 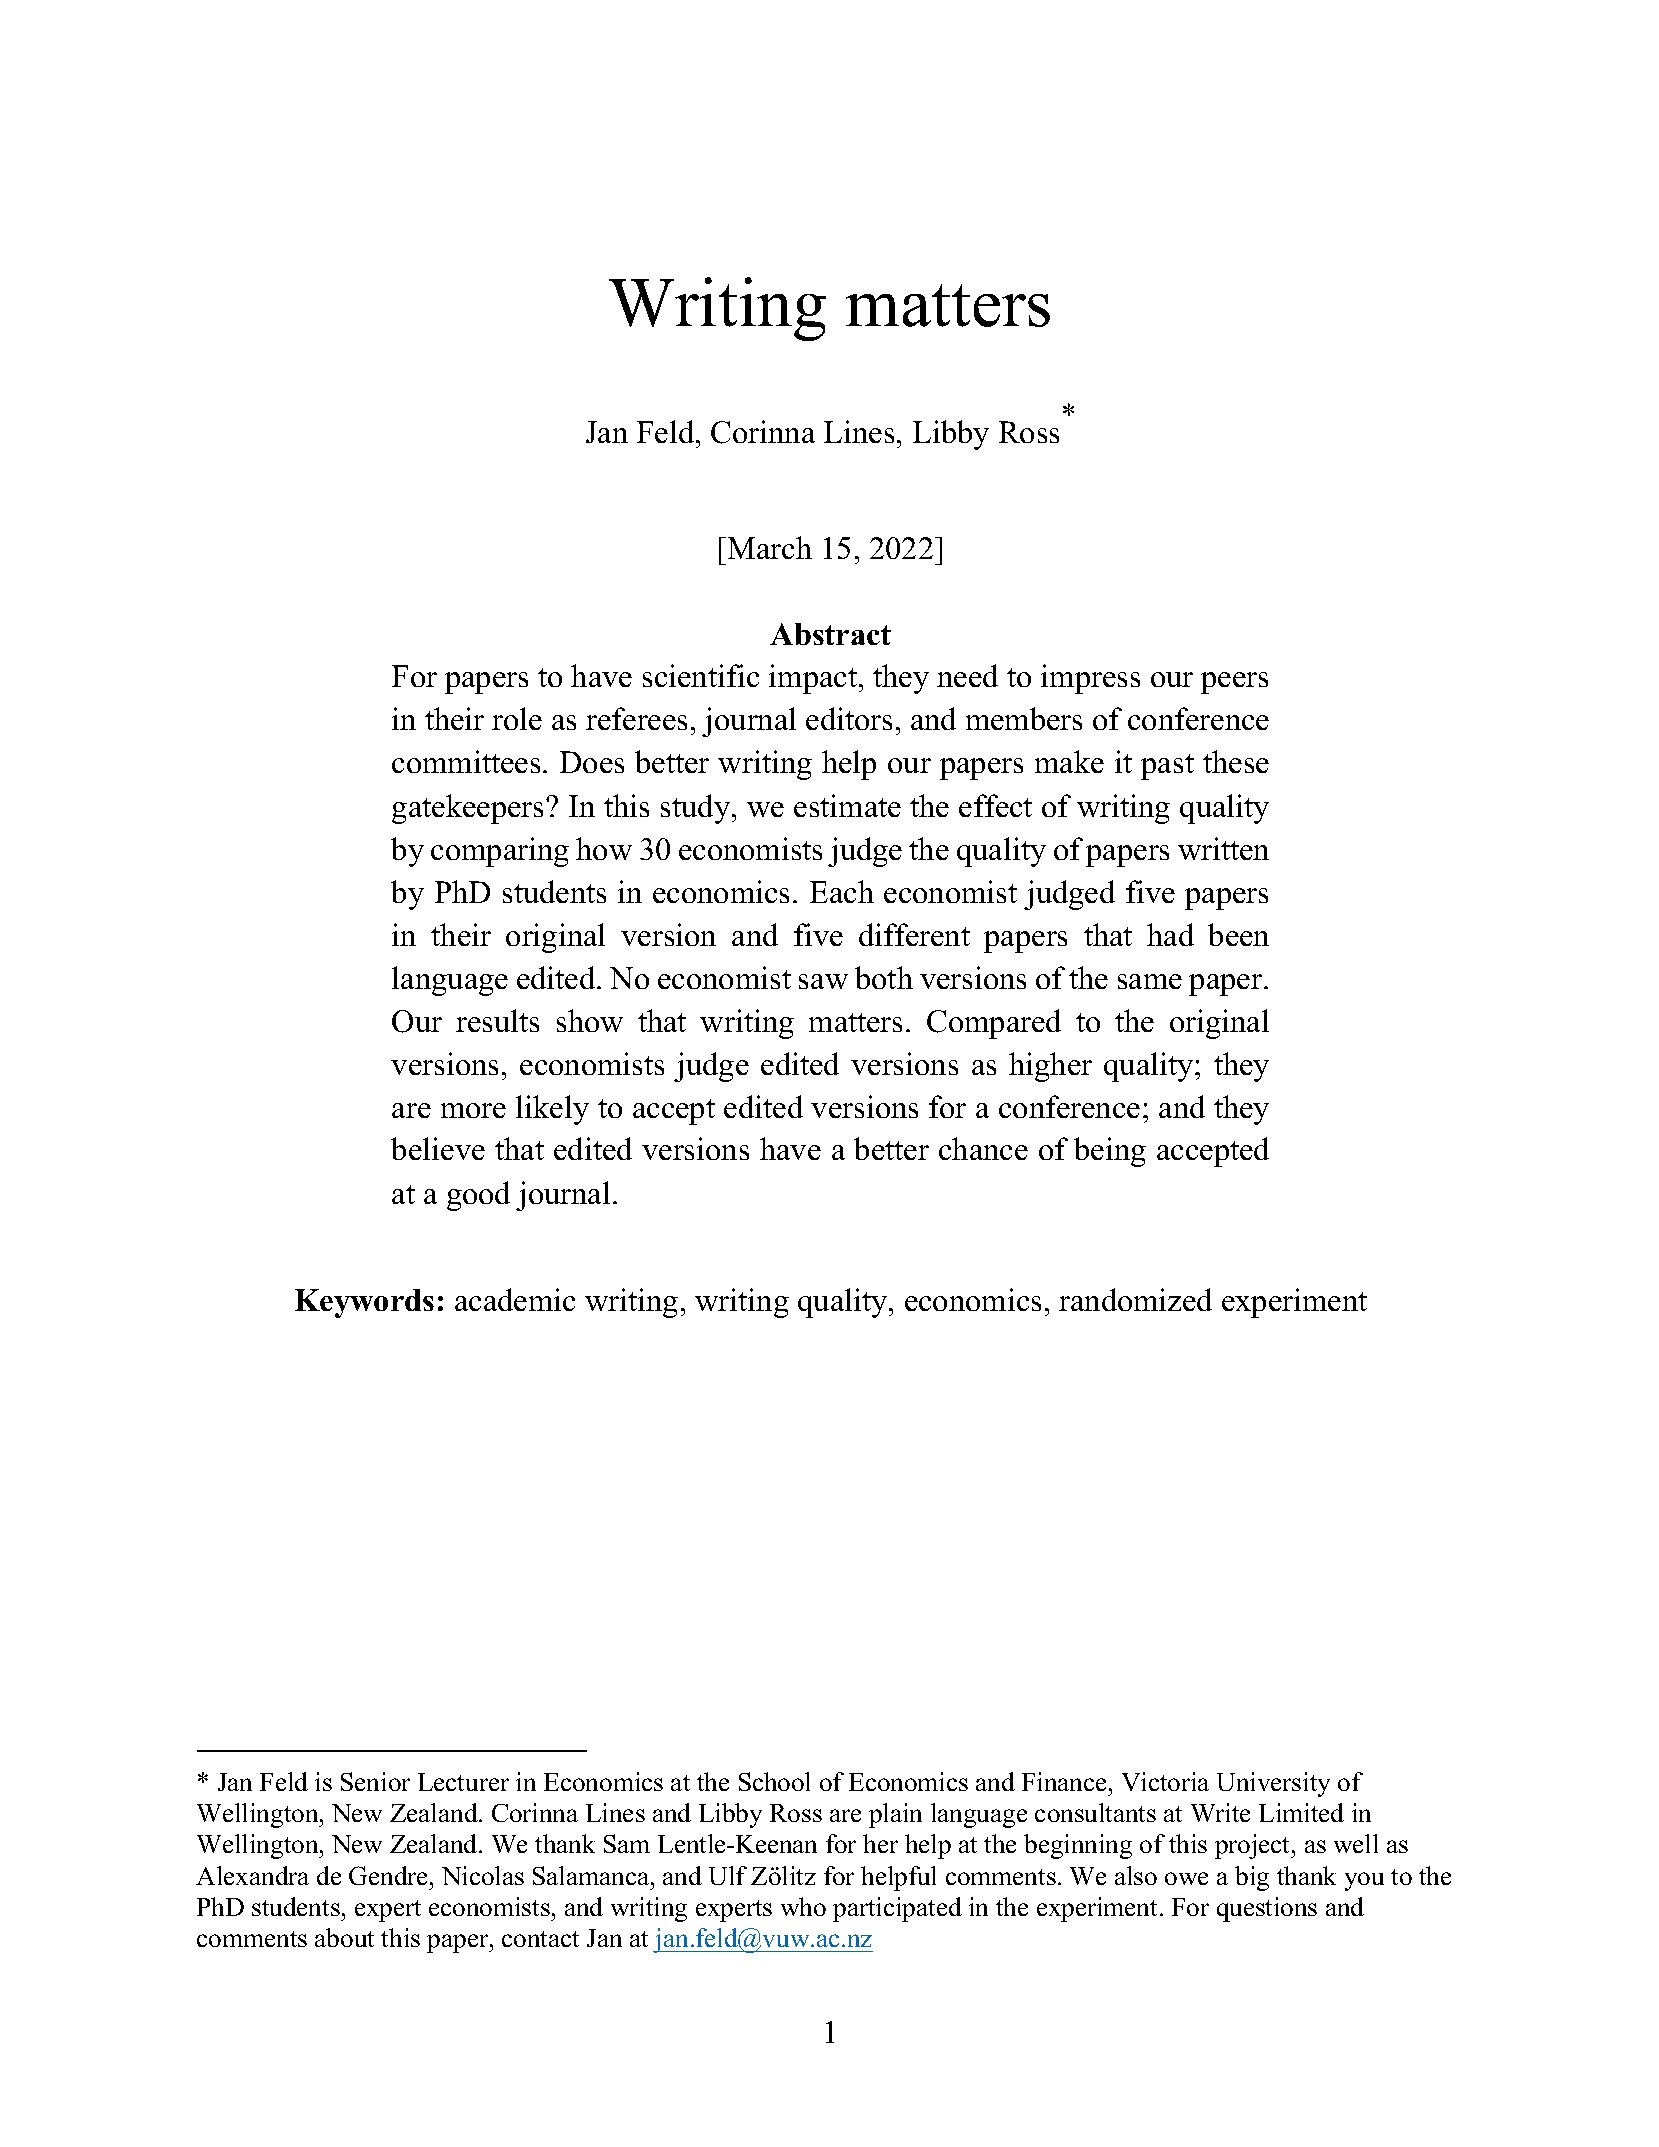 I want to click on randomized, so click(x=1135, y=1299).
